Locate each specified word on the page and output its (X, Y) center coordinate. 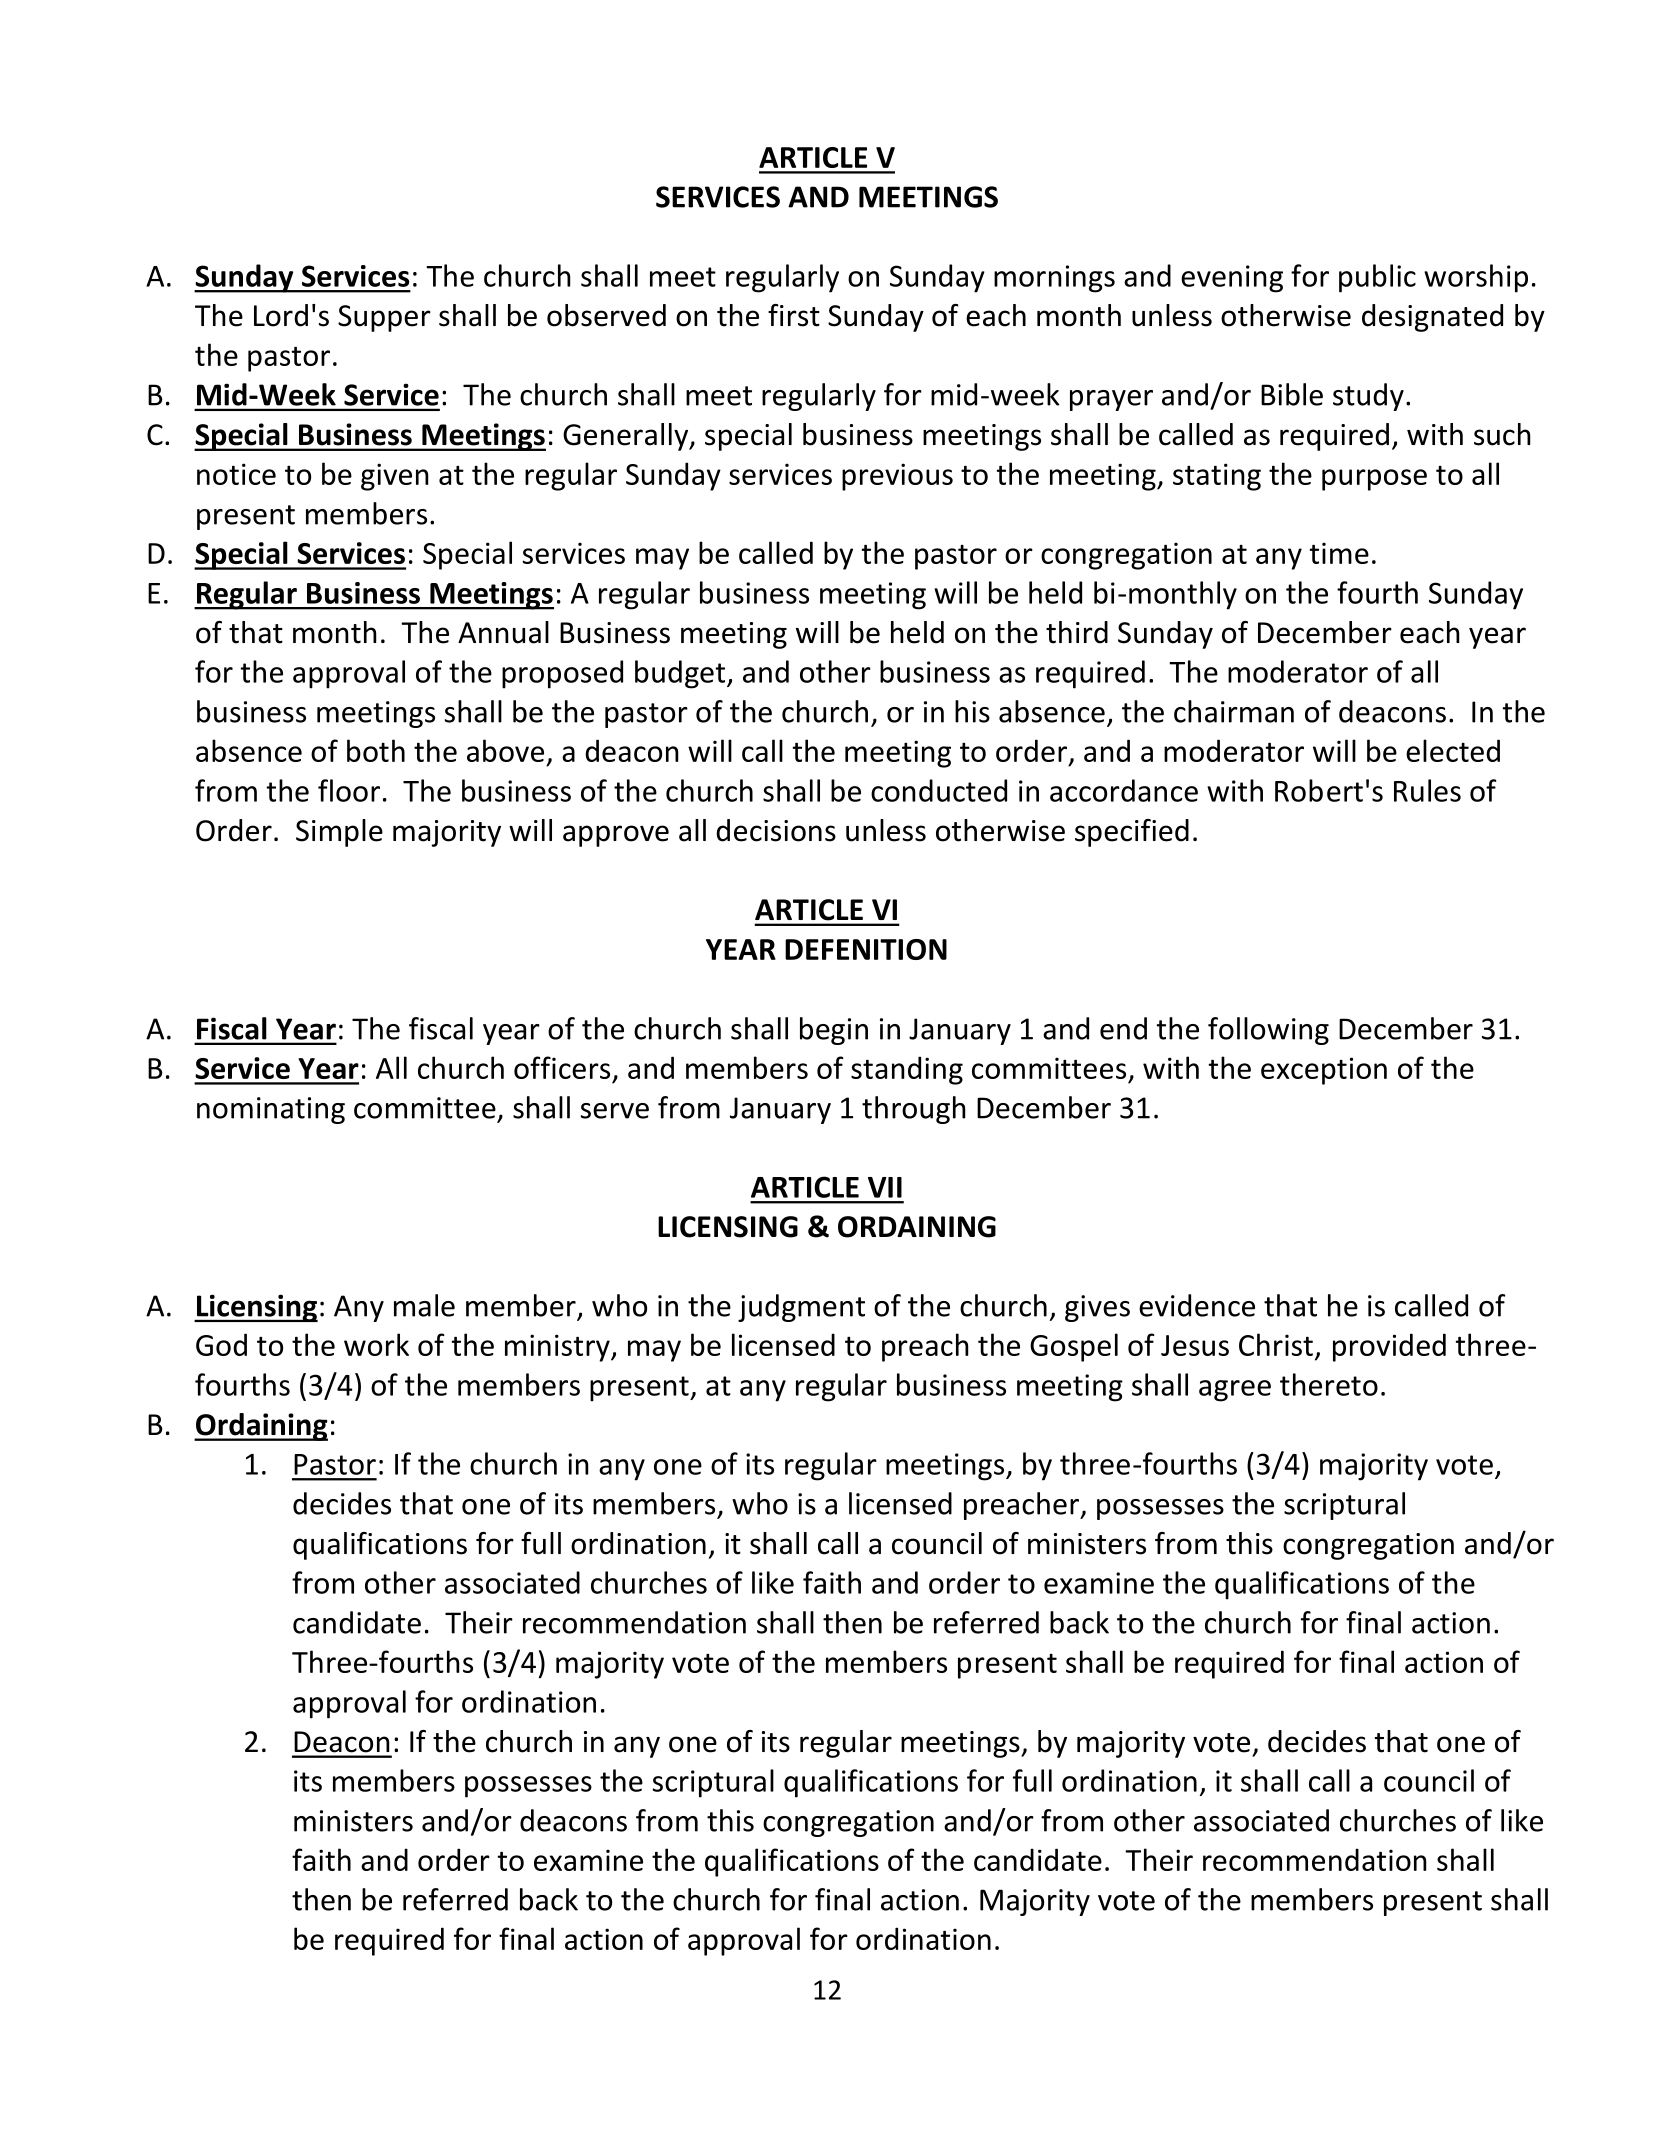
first (794, 315)
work (376, 1344)
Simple (339, 833)
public (1377, 278)
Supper (384, 318)
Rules (1427, 790)
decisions (776, 830)
